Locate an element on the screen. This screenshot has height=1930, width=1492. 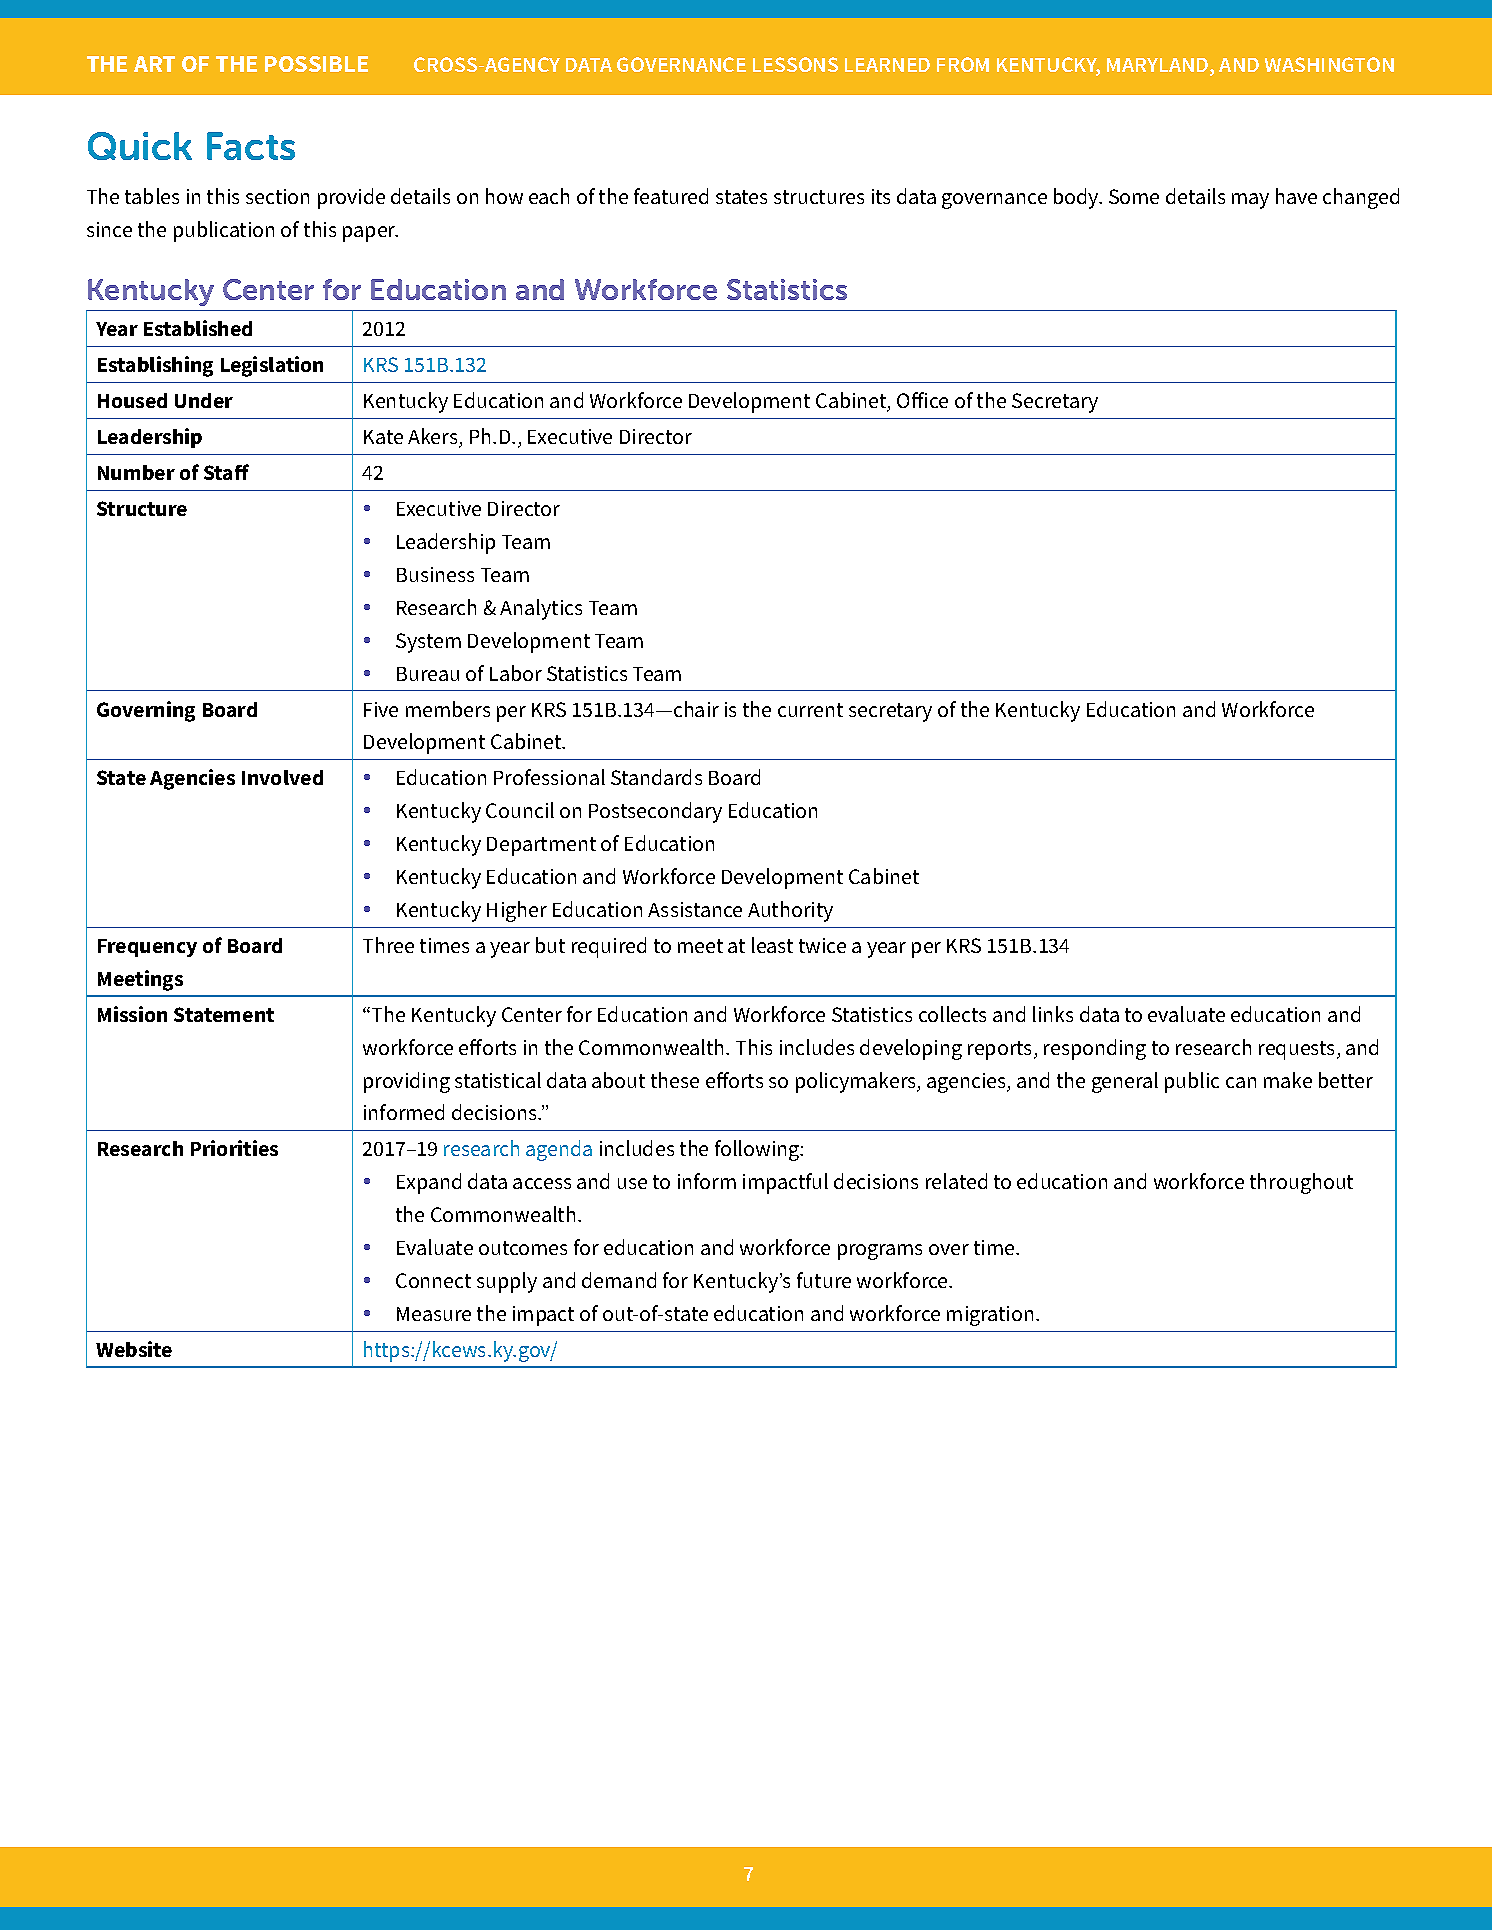
LESSONS is located at coordinates (795, 64).
